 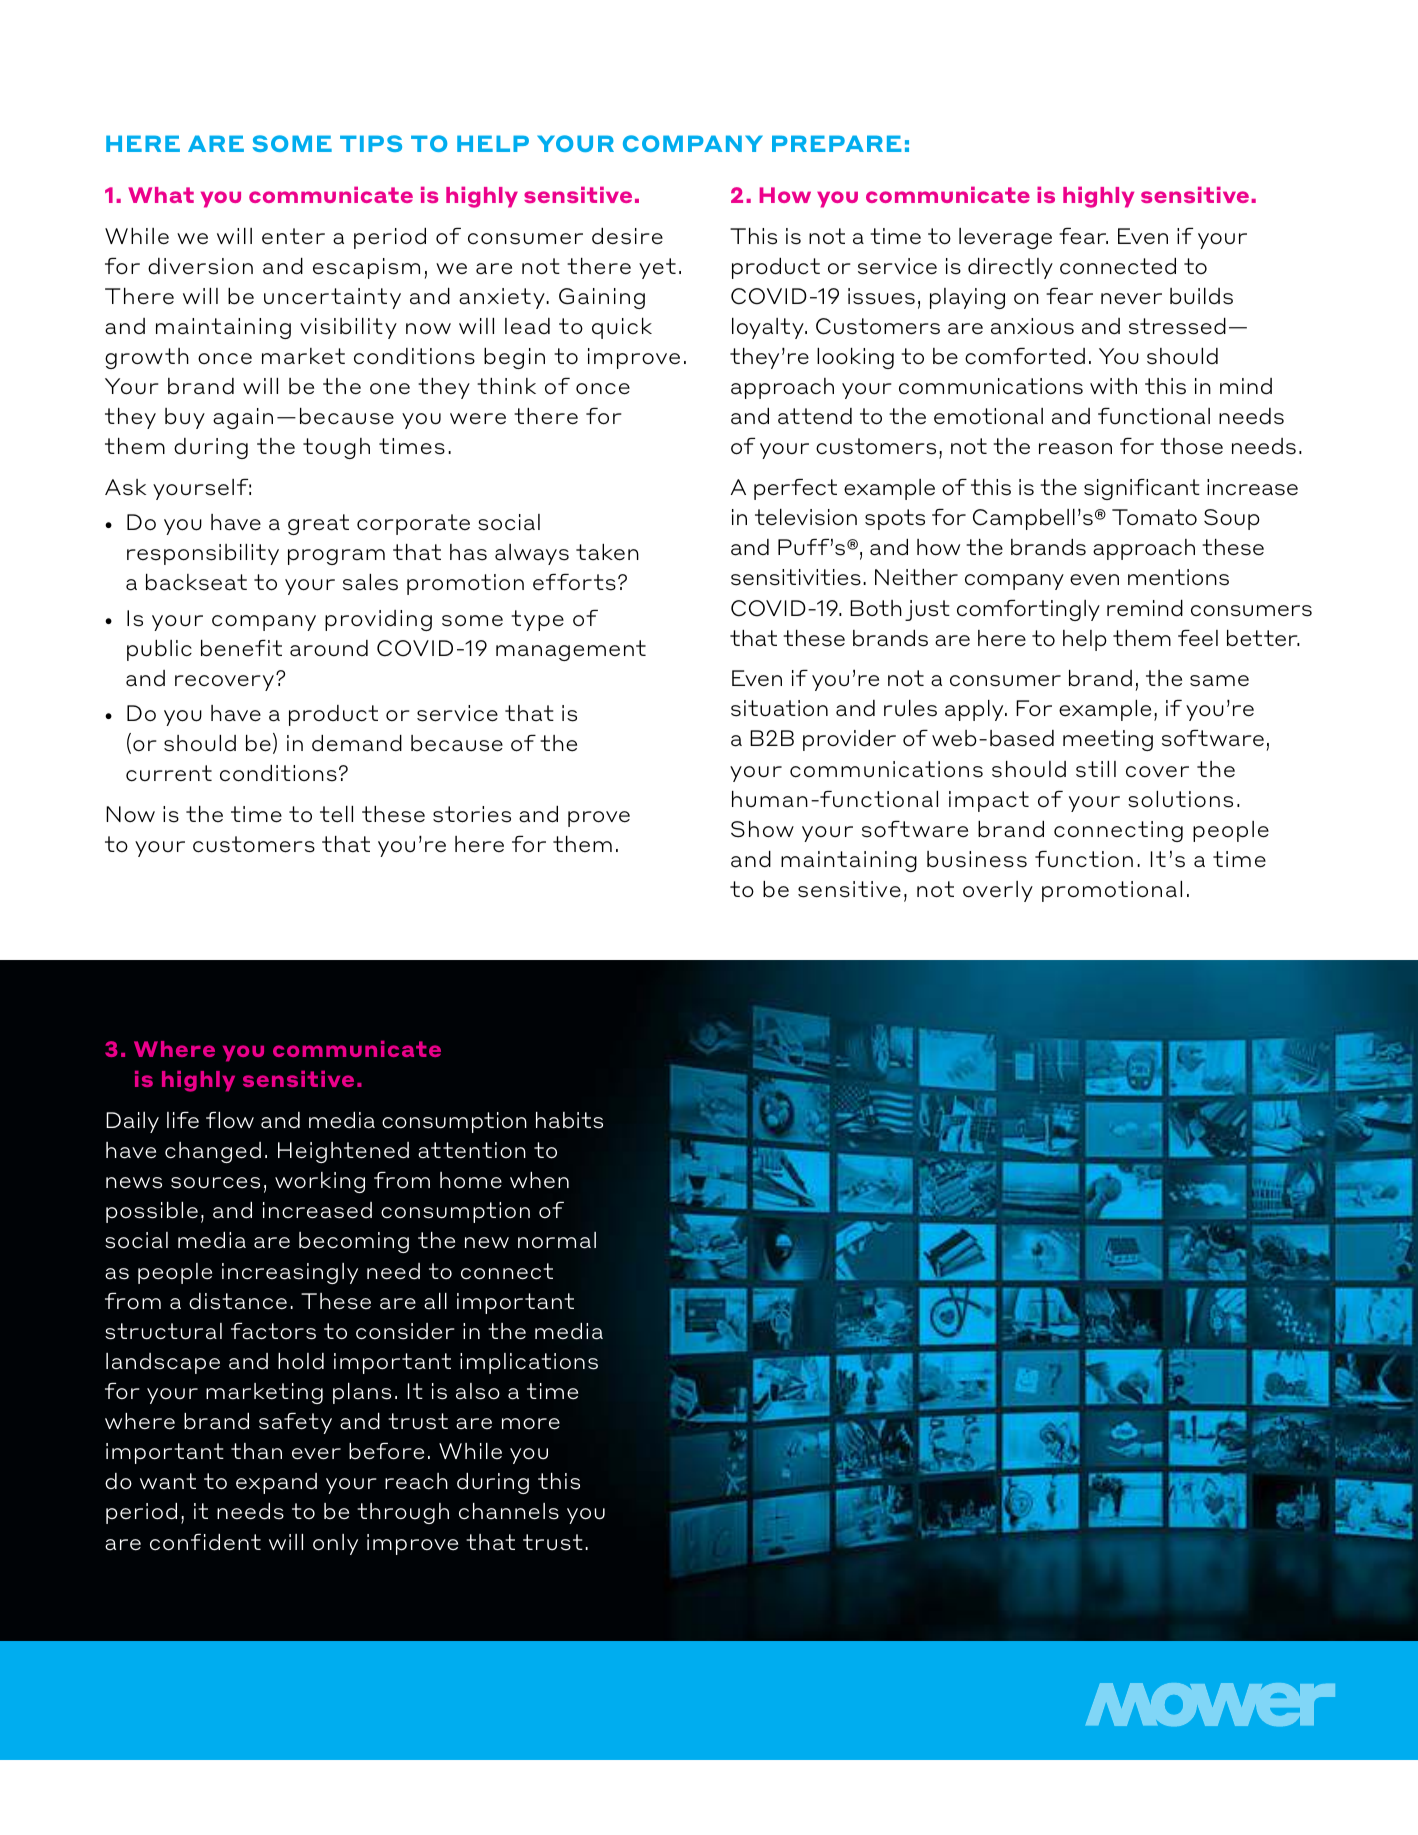 I want to click on directly, so click(x=1010, y=268).
